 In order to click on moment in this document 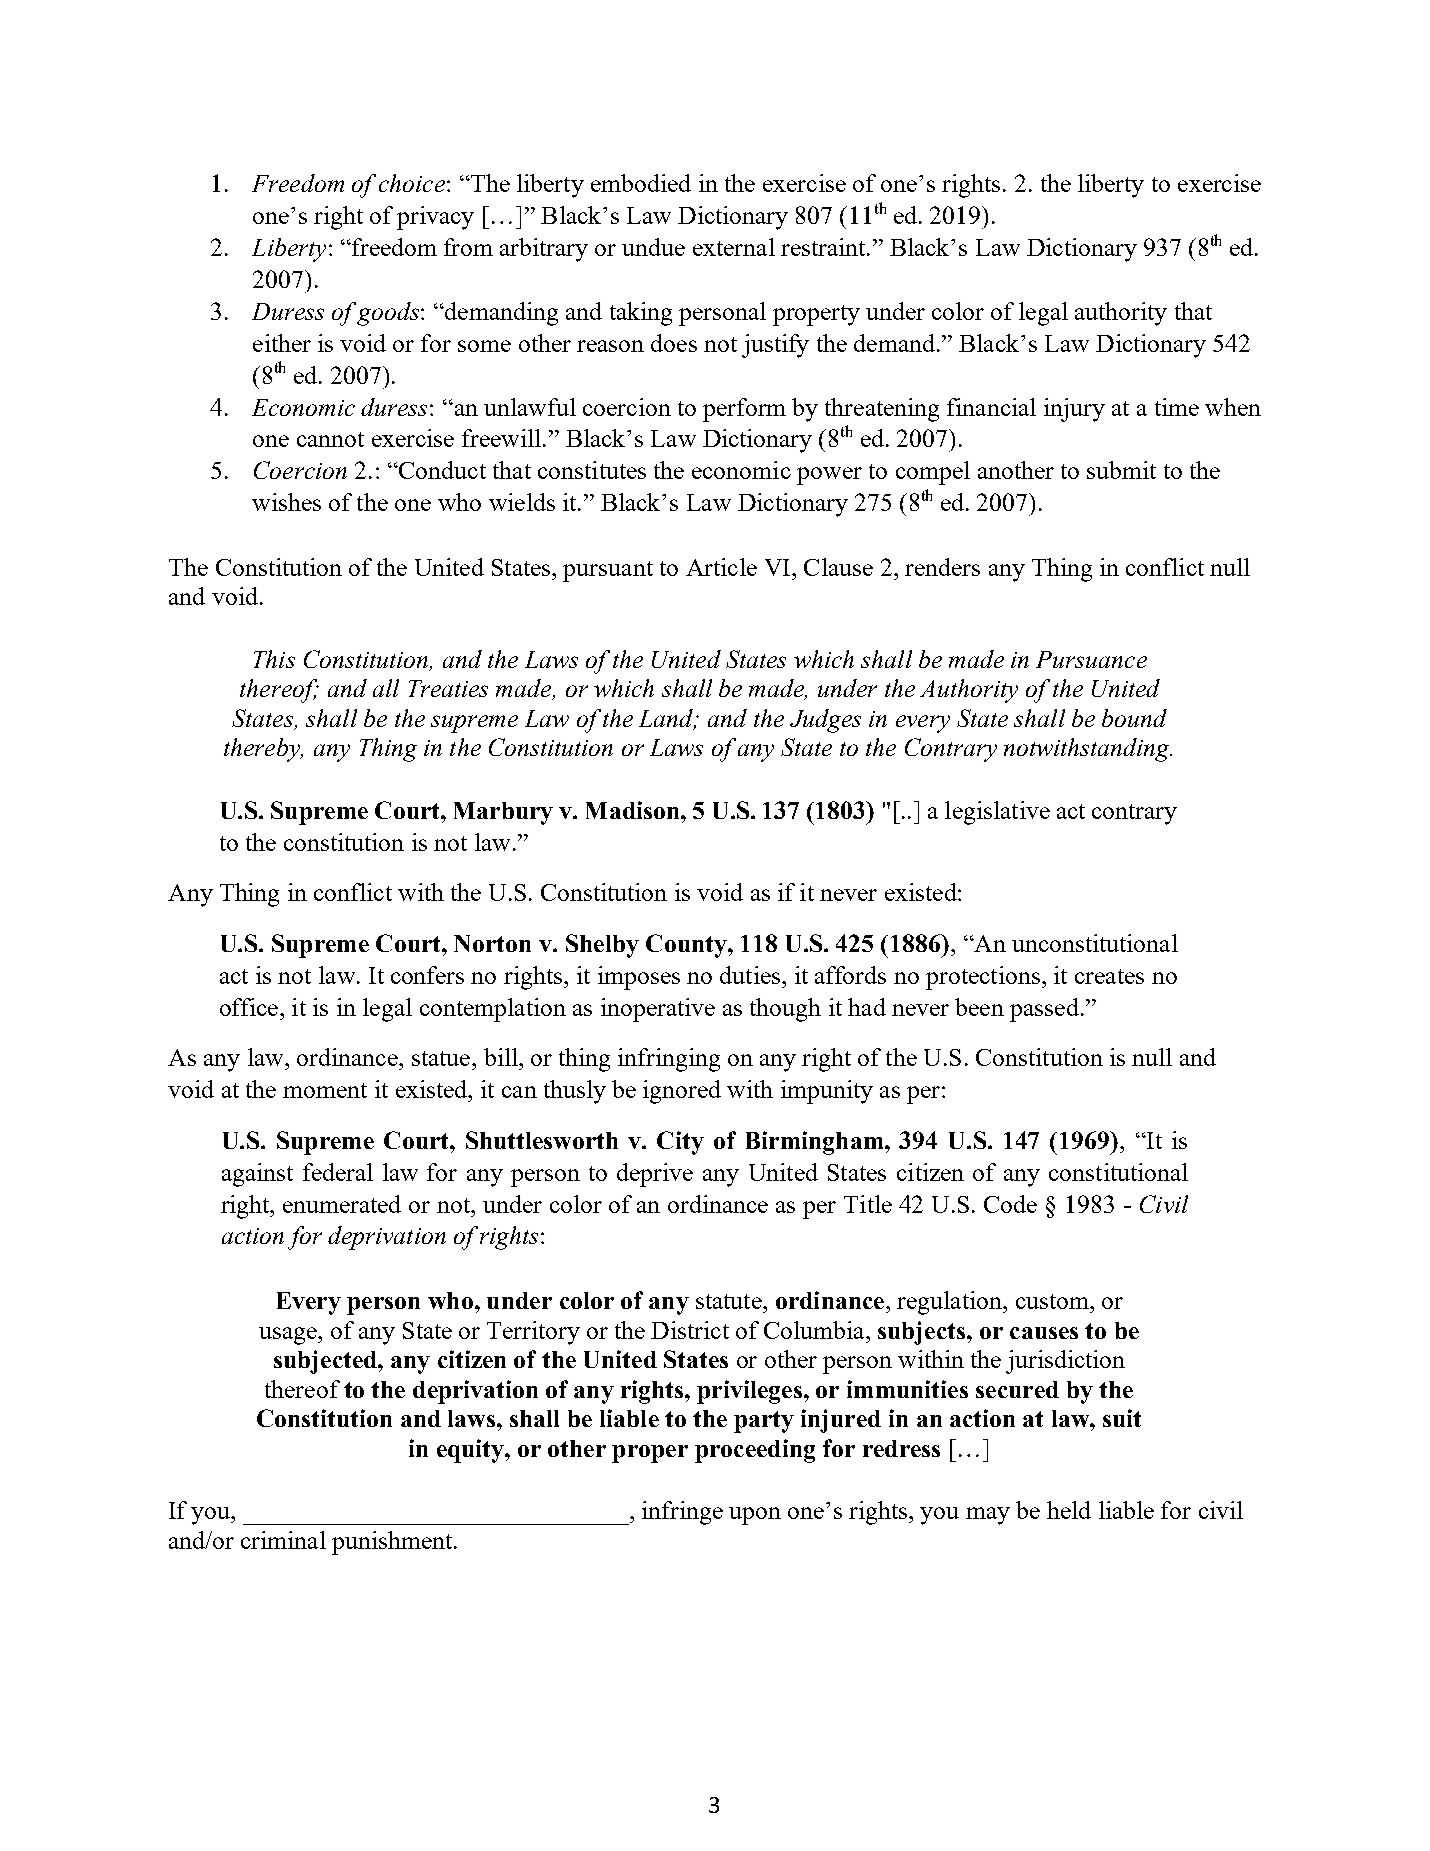, I will do `click(325, 1090)`.
